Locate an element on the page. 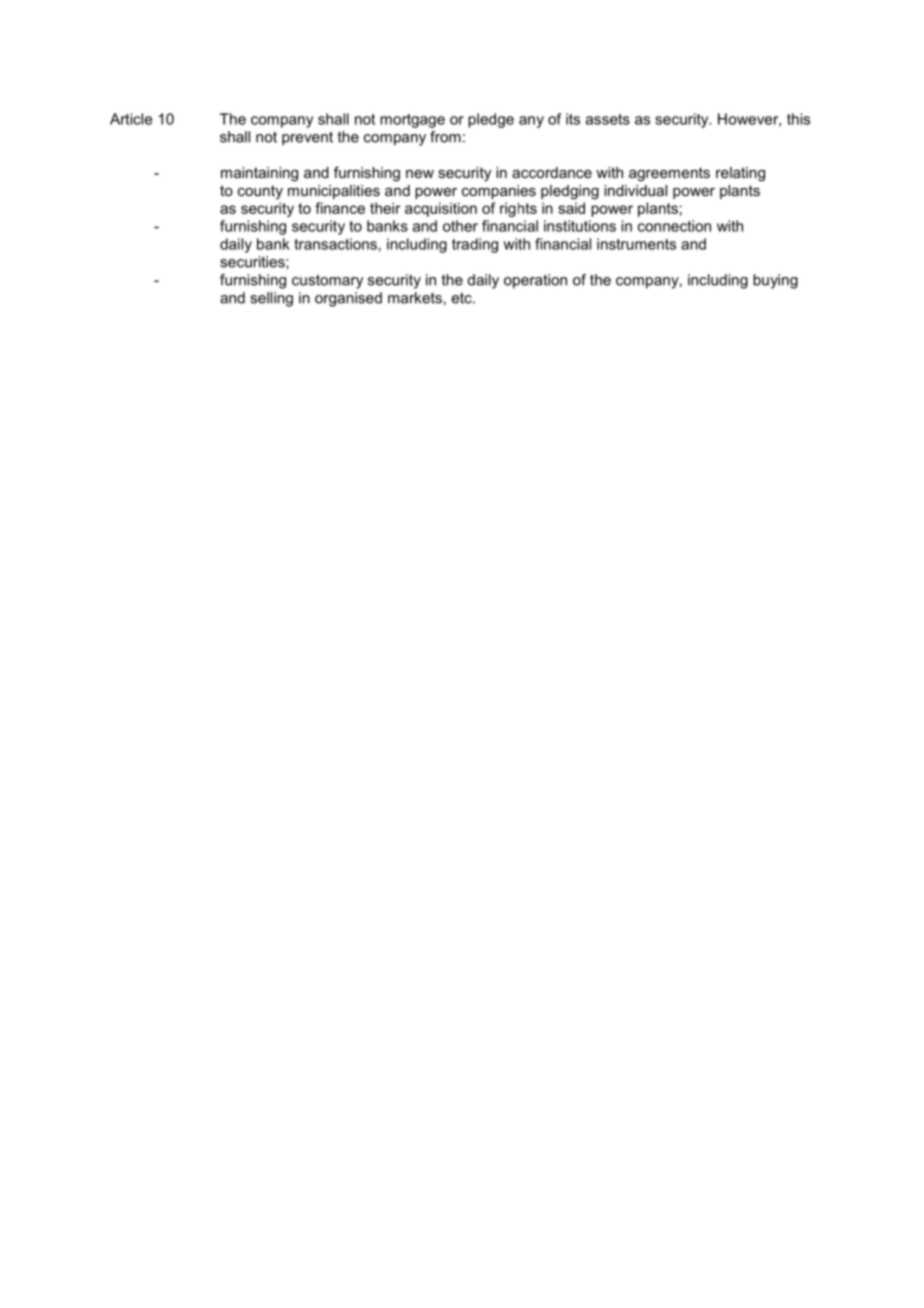 This image has width=924, height=1308. maintaining is located at coordinates (259, 174).
